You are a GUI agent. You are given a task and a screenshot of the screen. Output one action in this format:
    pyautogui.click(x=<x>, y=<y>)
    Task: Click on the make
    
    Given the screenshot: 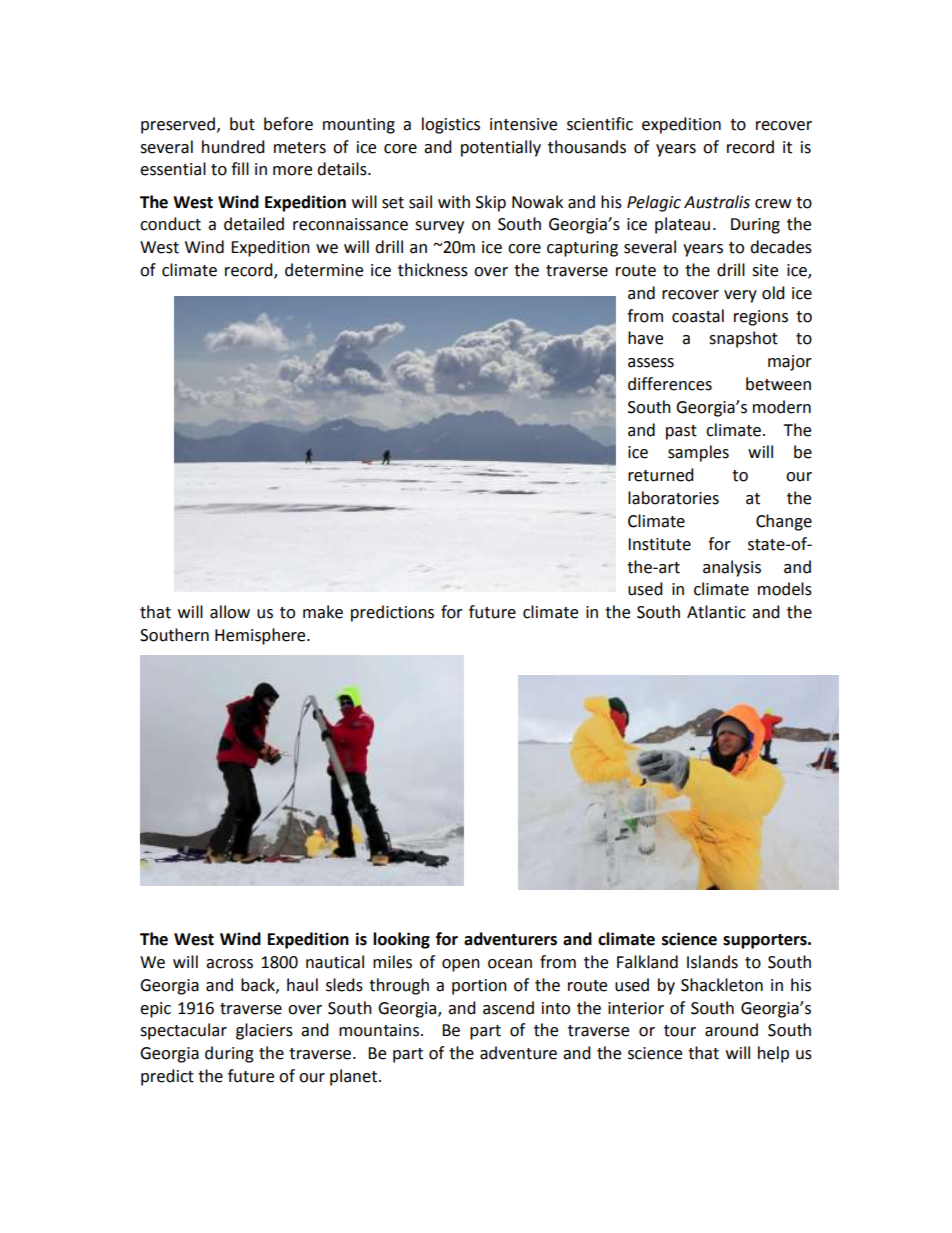 What is the action you would take?
    pyautogui.click(x=323, y=612)
